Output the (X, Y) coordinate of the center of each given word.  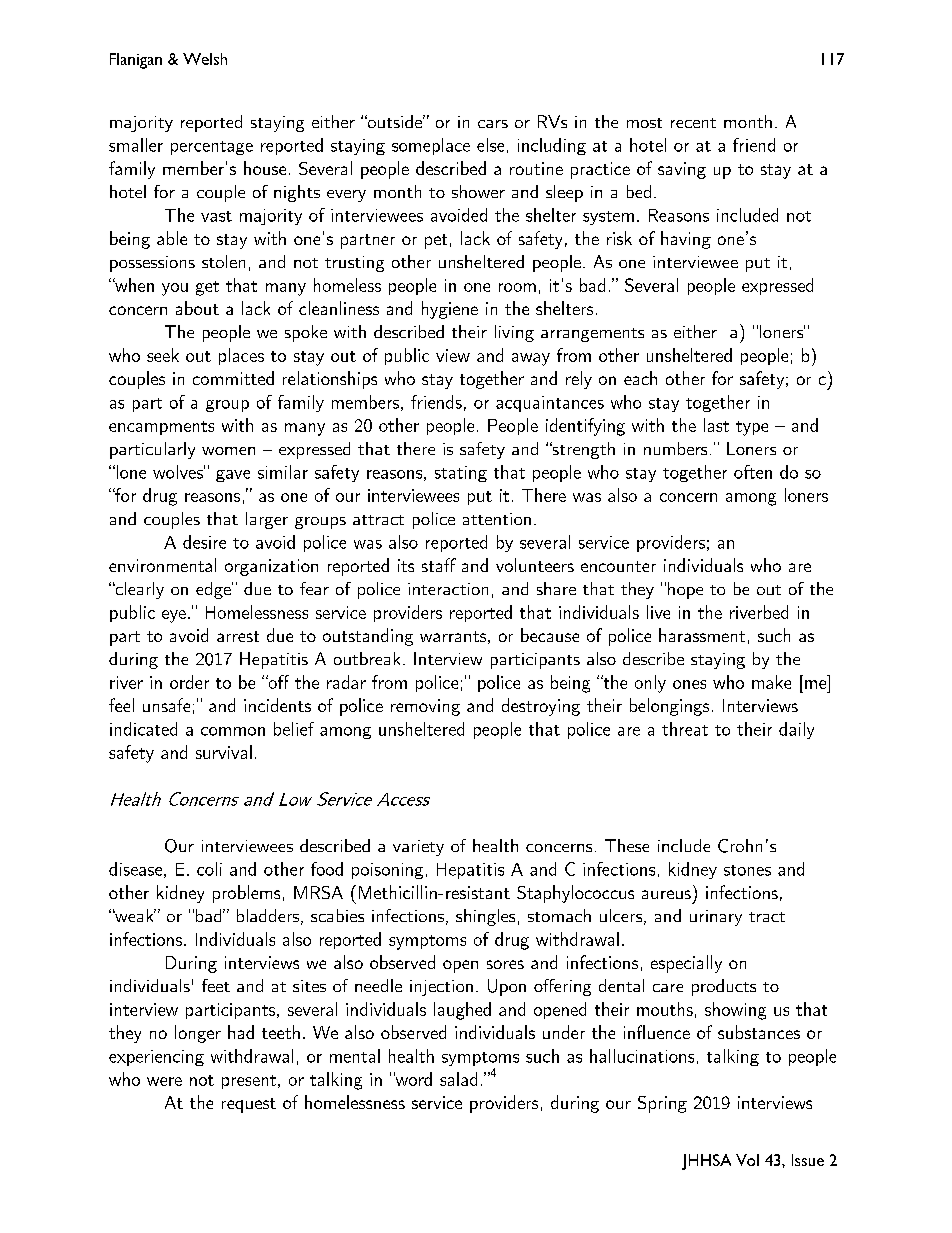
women (228, 451)
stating (461, 474)
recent (693, 123)
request (249, 1105)
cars (493, 124)
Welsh (205, 59)
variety (418, 848)
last (716, 425)
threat (685, 729)
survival (224, 752)
